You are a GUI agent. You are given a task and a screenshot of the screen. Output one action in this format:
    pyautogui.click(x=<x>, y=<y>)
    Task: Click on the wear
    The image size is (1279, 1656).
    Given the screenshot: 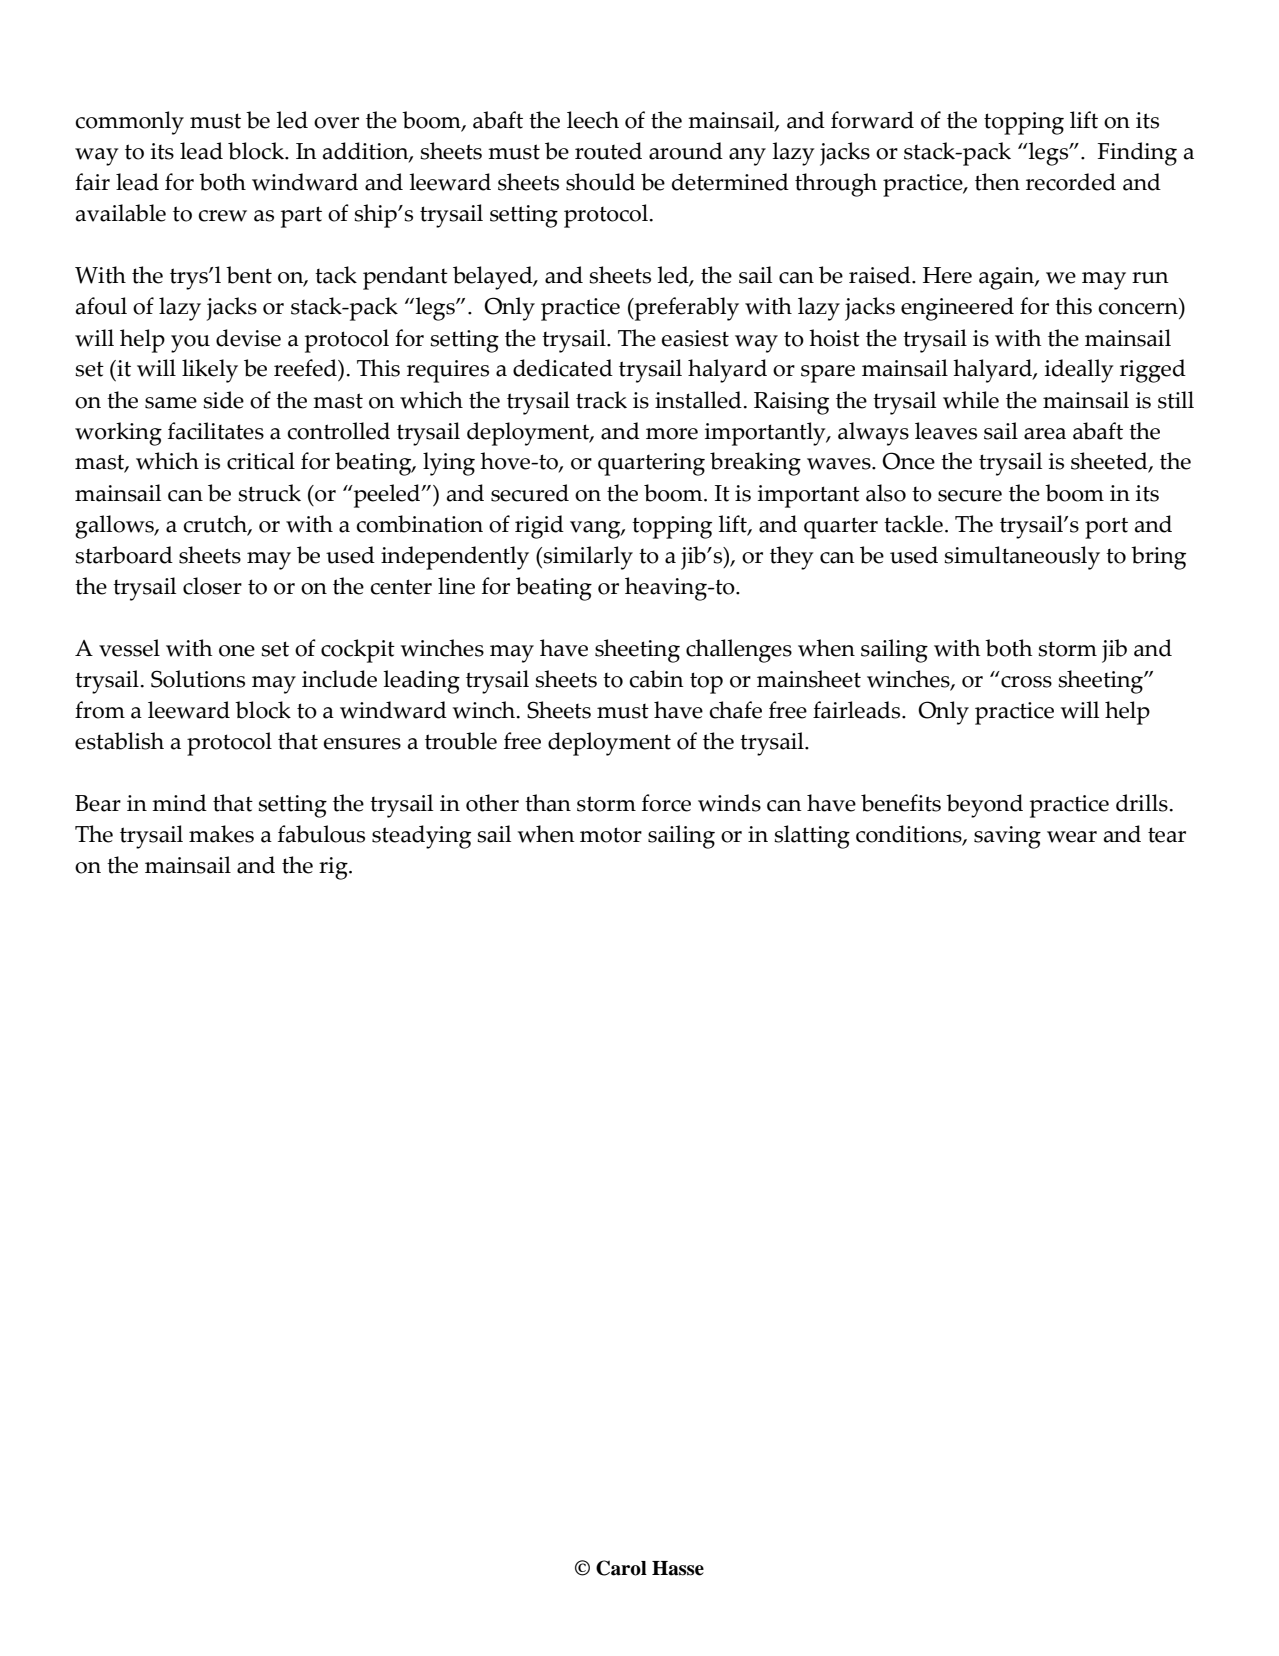 What is the action you would take?
    pyautogui.click(x=1072, y=837)
